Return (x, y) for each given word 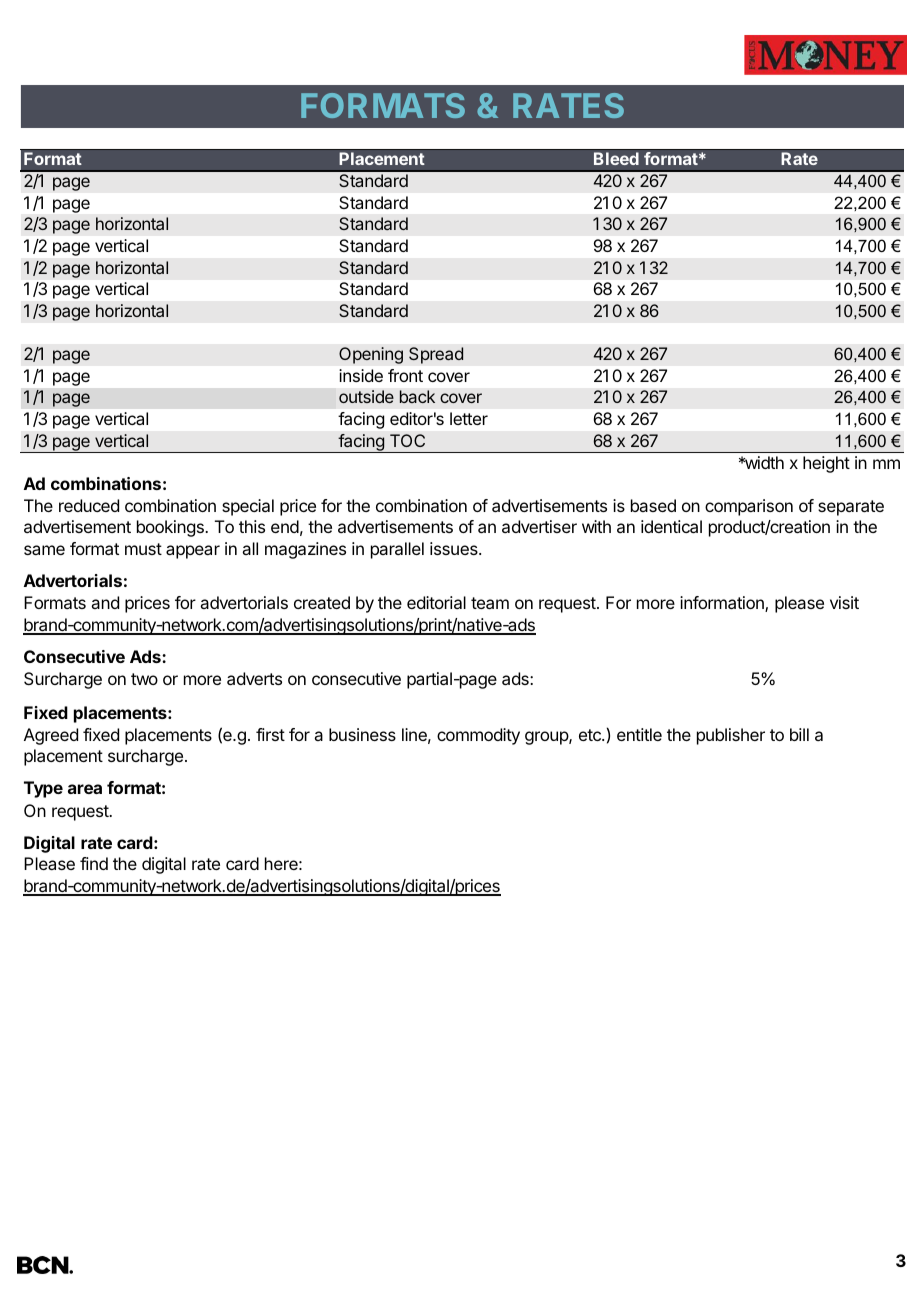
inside (361, 375)
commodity (478, 736)
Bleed (616, 159)
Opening (371, 355)
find (94, 863)
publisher (731, 736)
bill (799, 734)
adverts (254, 678)
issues (455, 548)
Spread (436, 355)
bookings (171, 528)
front (405, 375)
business (362, 734)
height (826, 464)
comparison (749, 507)
